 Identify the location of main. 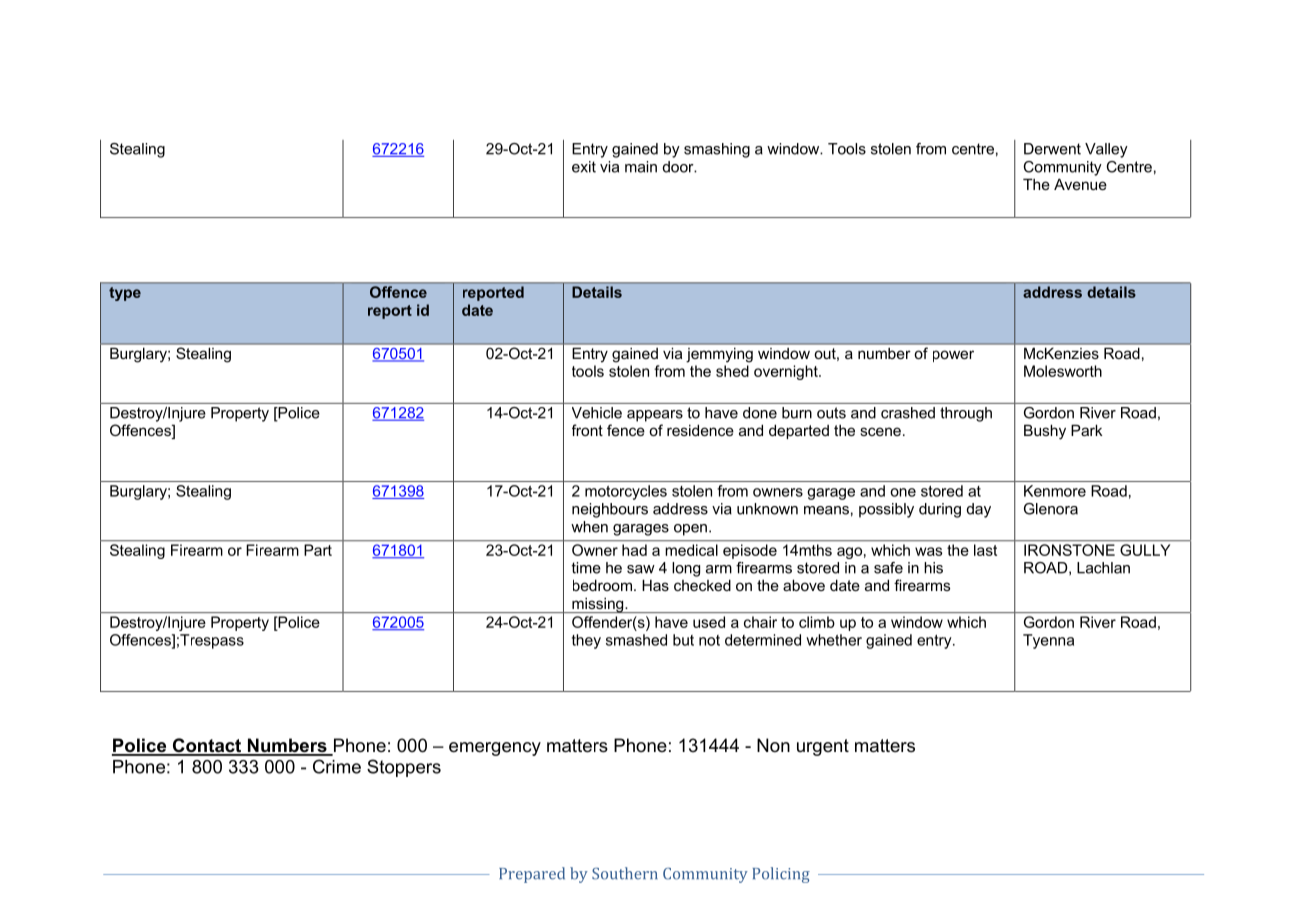
(641, 167).
